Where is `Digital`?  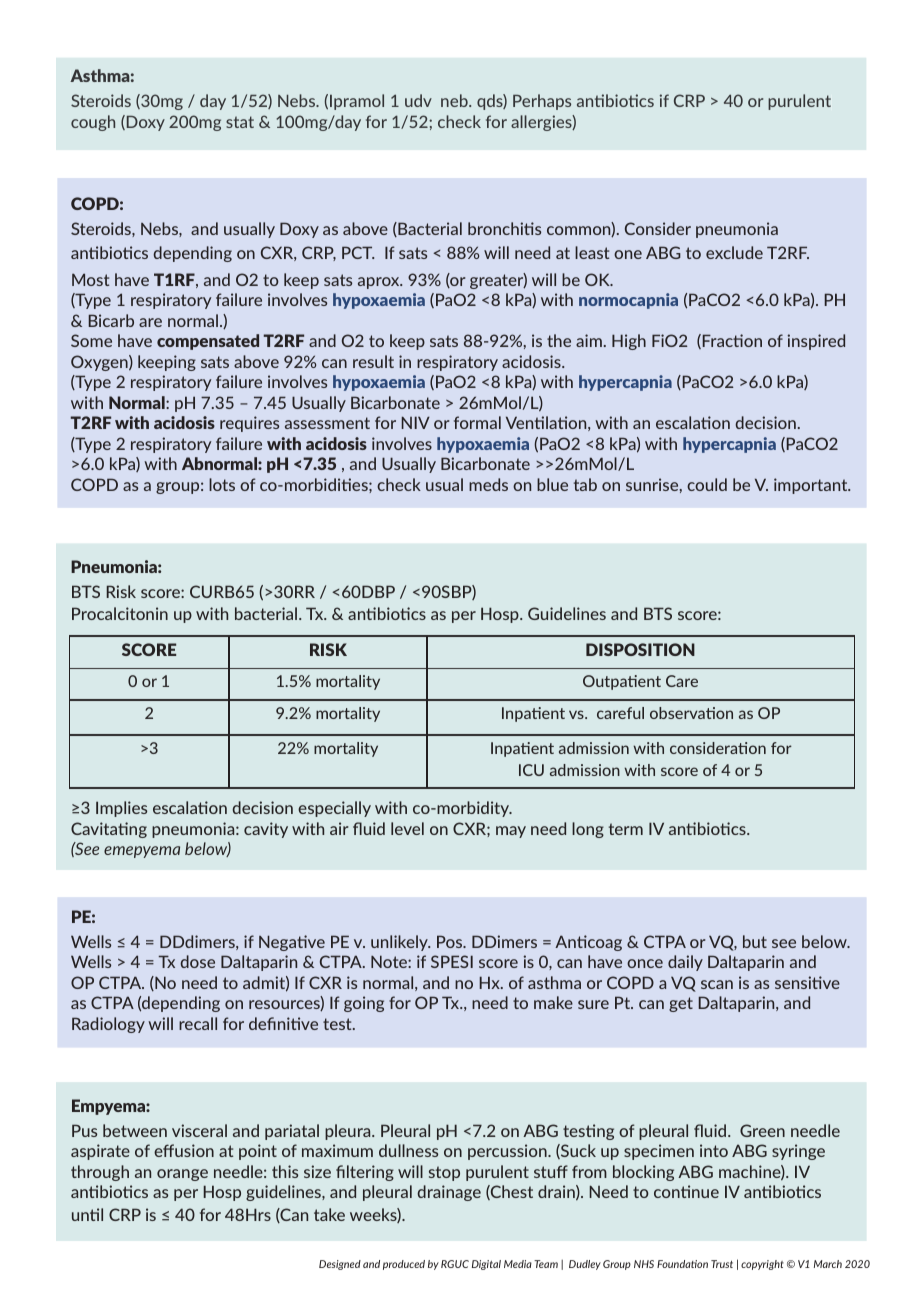
Digital is located at coordinates (486, 1265).
